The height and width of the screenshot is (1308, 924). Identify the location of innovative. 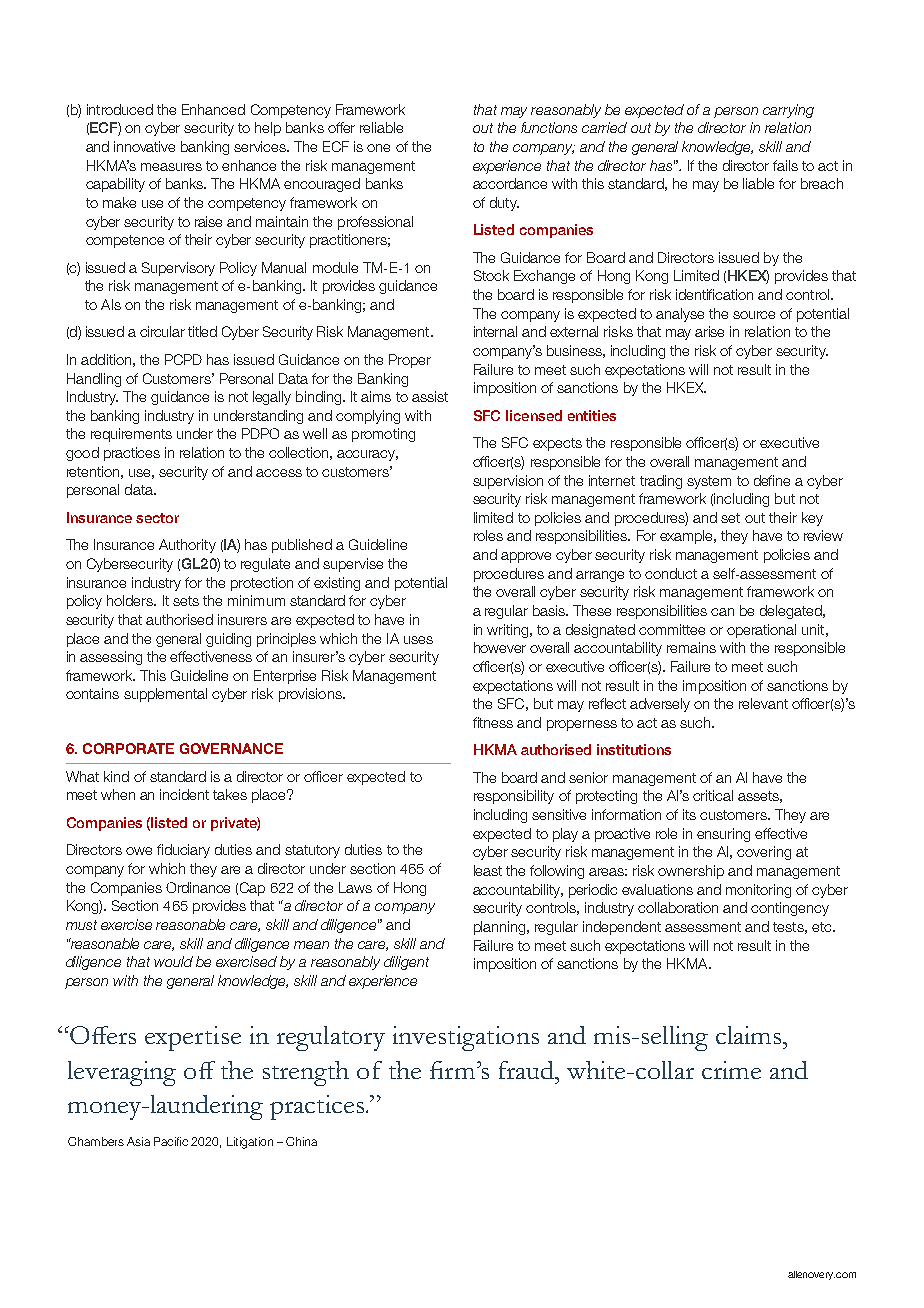
(144, 146).
